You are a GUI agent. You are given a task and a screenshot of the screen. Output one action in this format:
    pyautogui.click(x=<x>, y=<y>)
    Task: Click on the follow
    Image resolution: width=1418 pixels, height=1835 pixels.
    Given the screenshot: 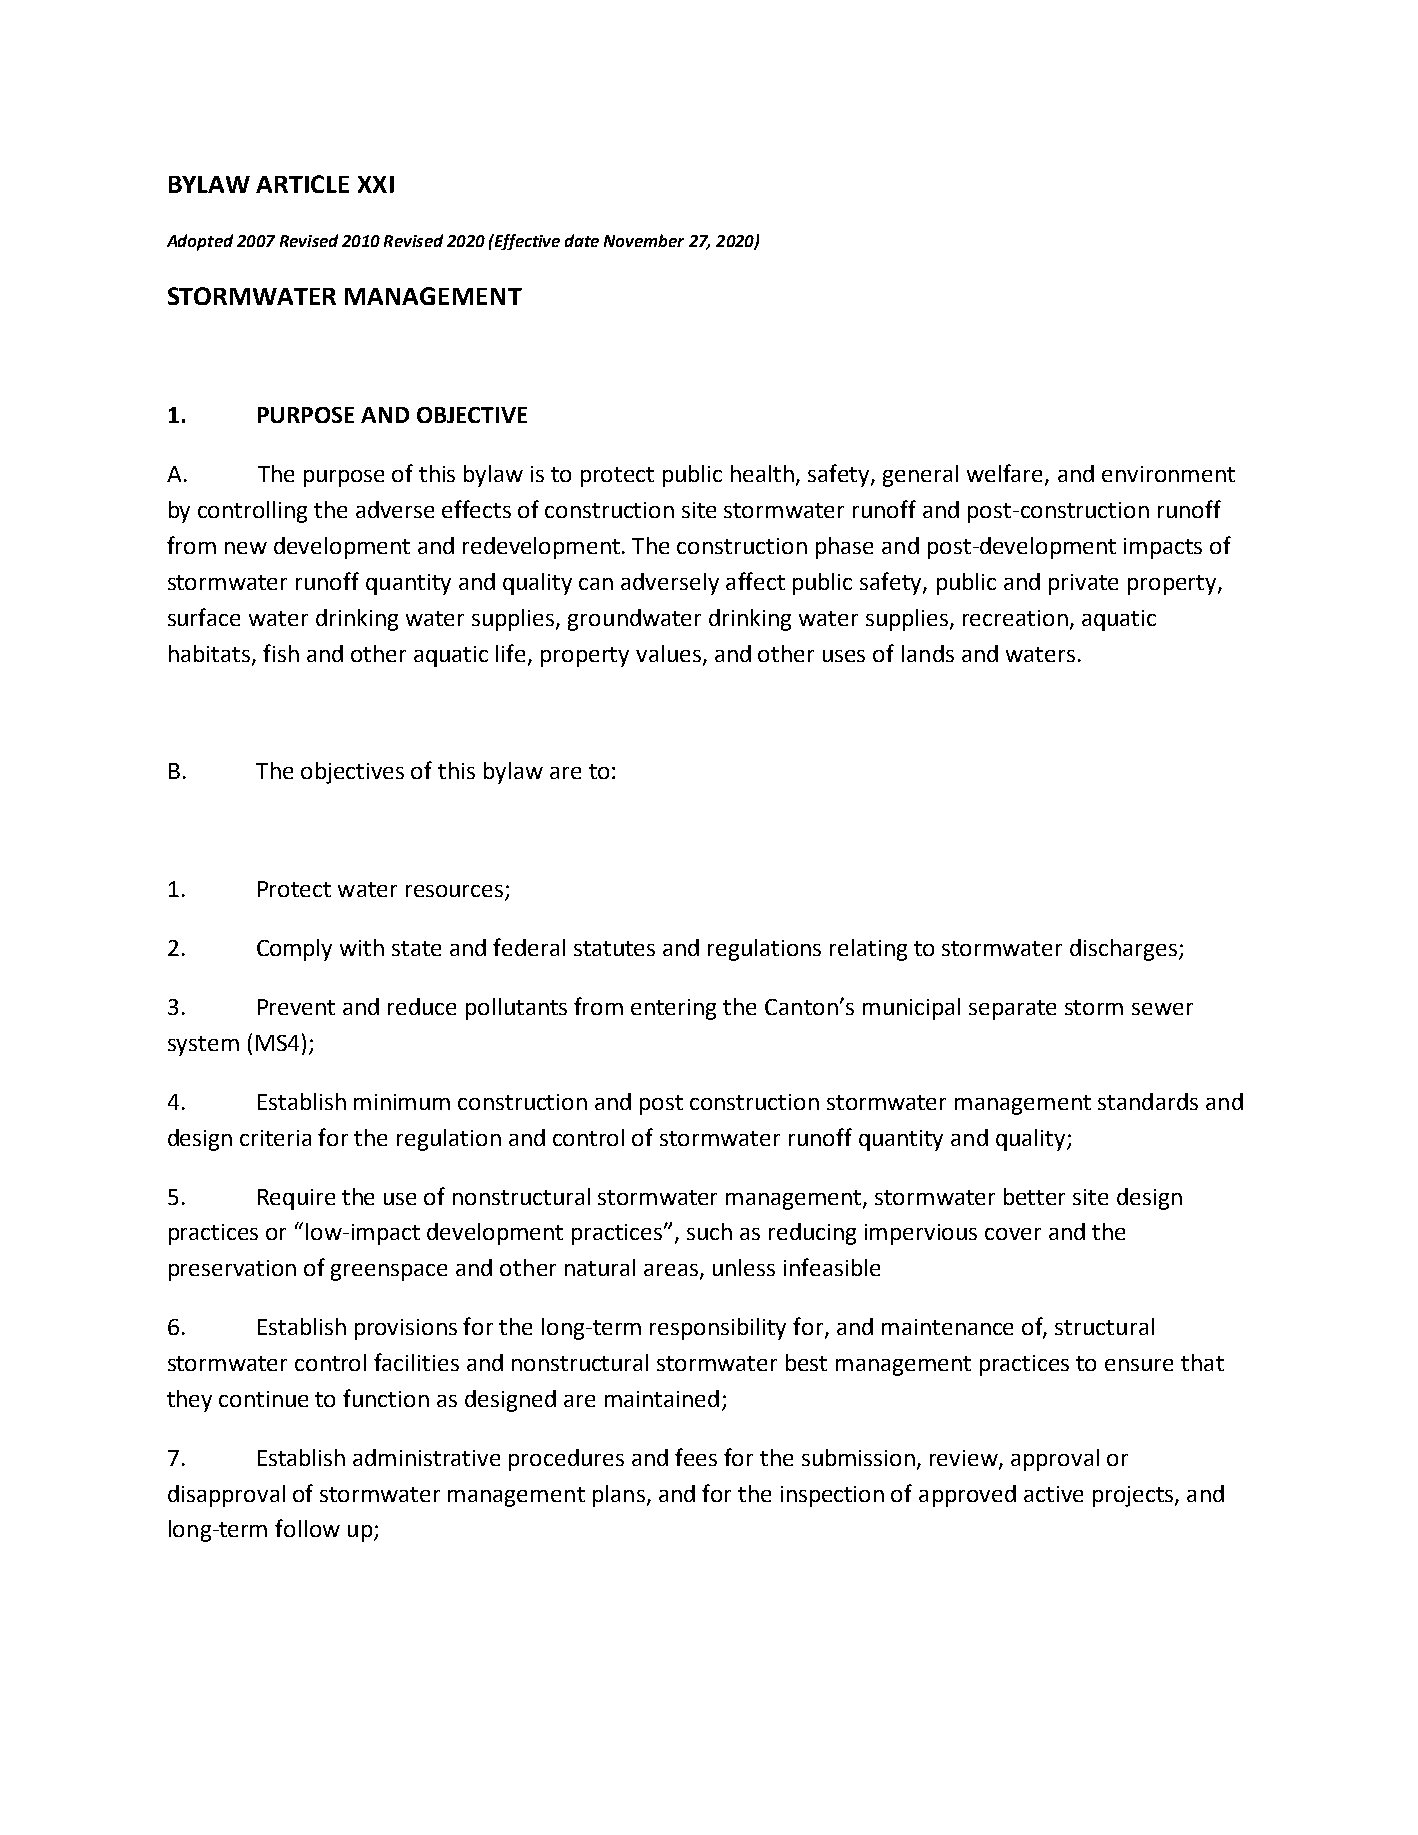 What is the action you would take?
    pyautogui.click(x=307, y=1528)
